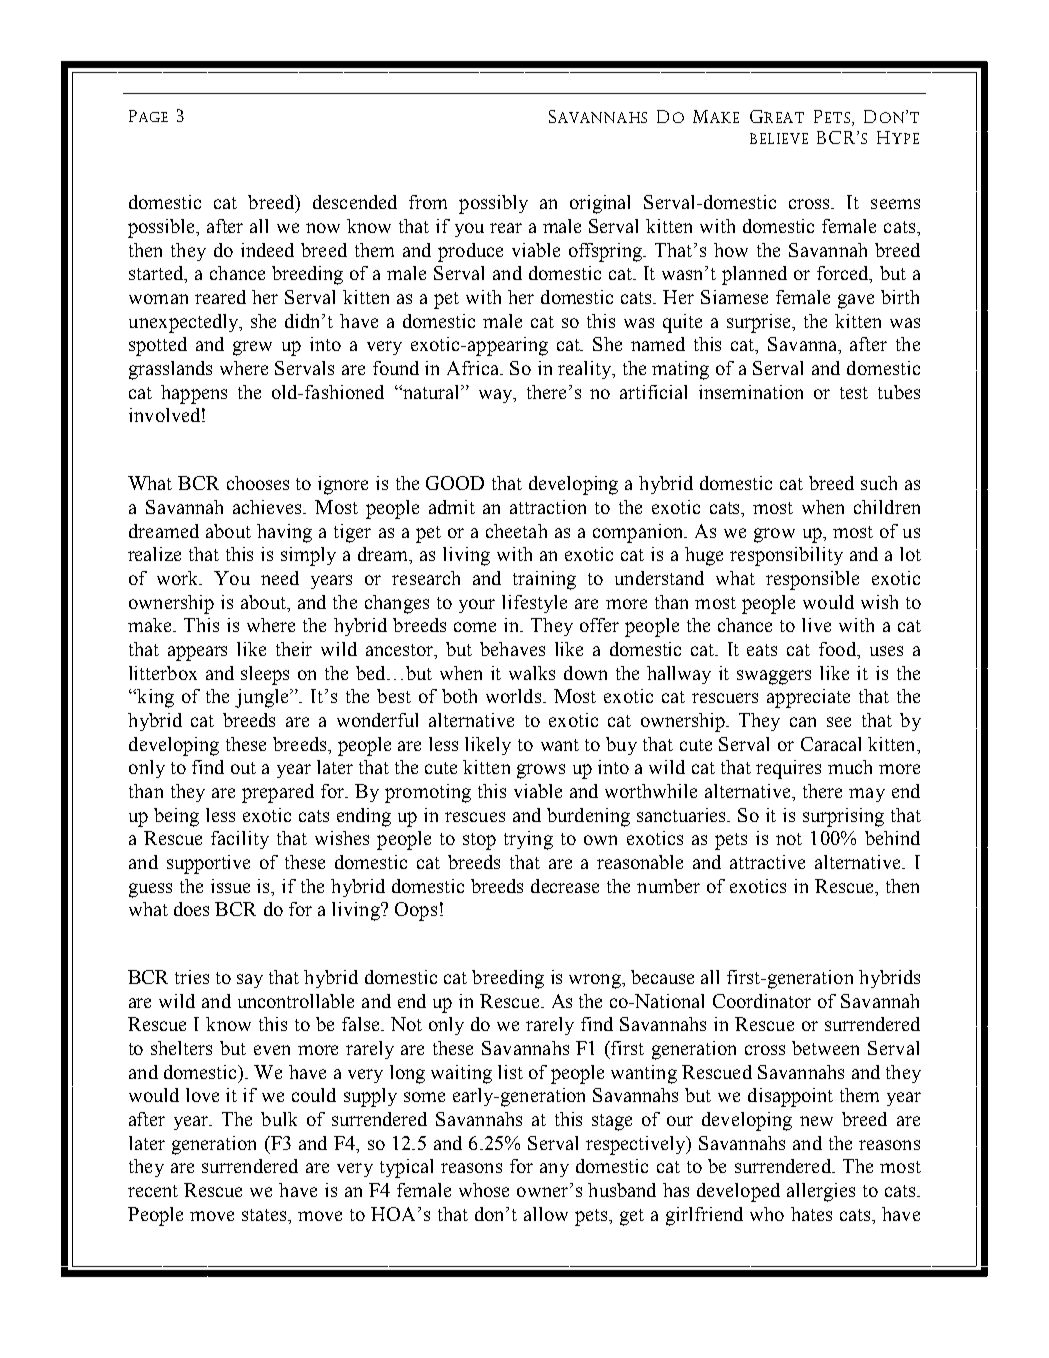 The height and width of the image is (1358, 1049). What do you see at coordinates (528, 840) in the image?
I see `trying` at bounding box center [528, 840].
